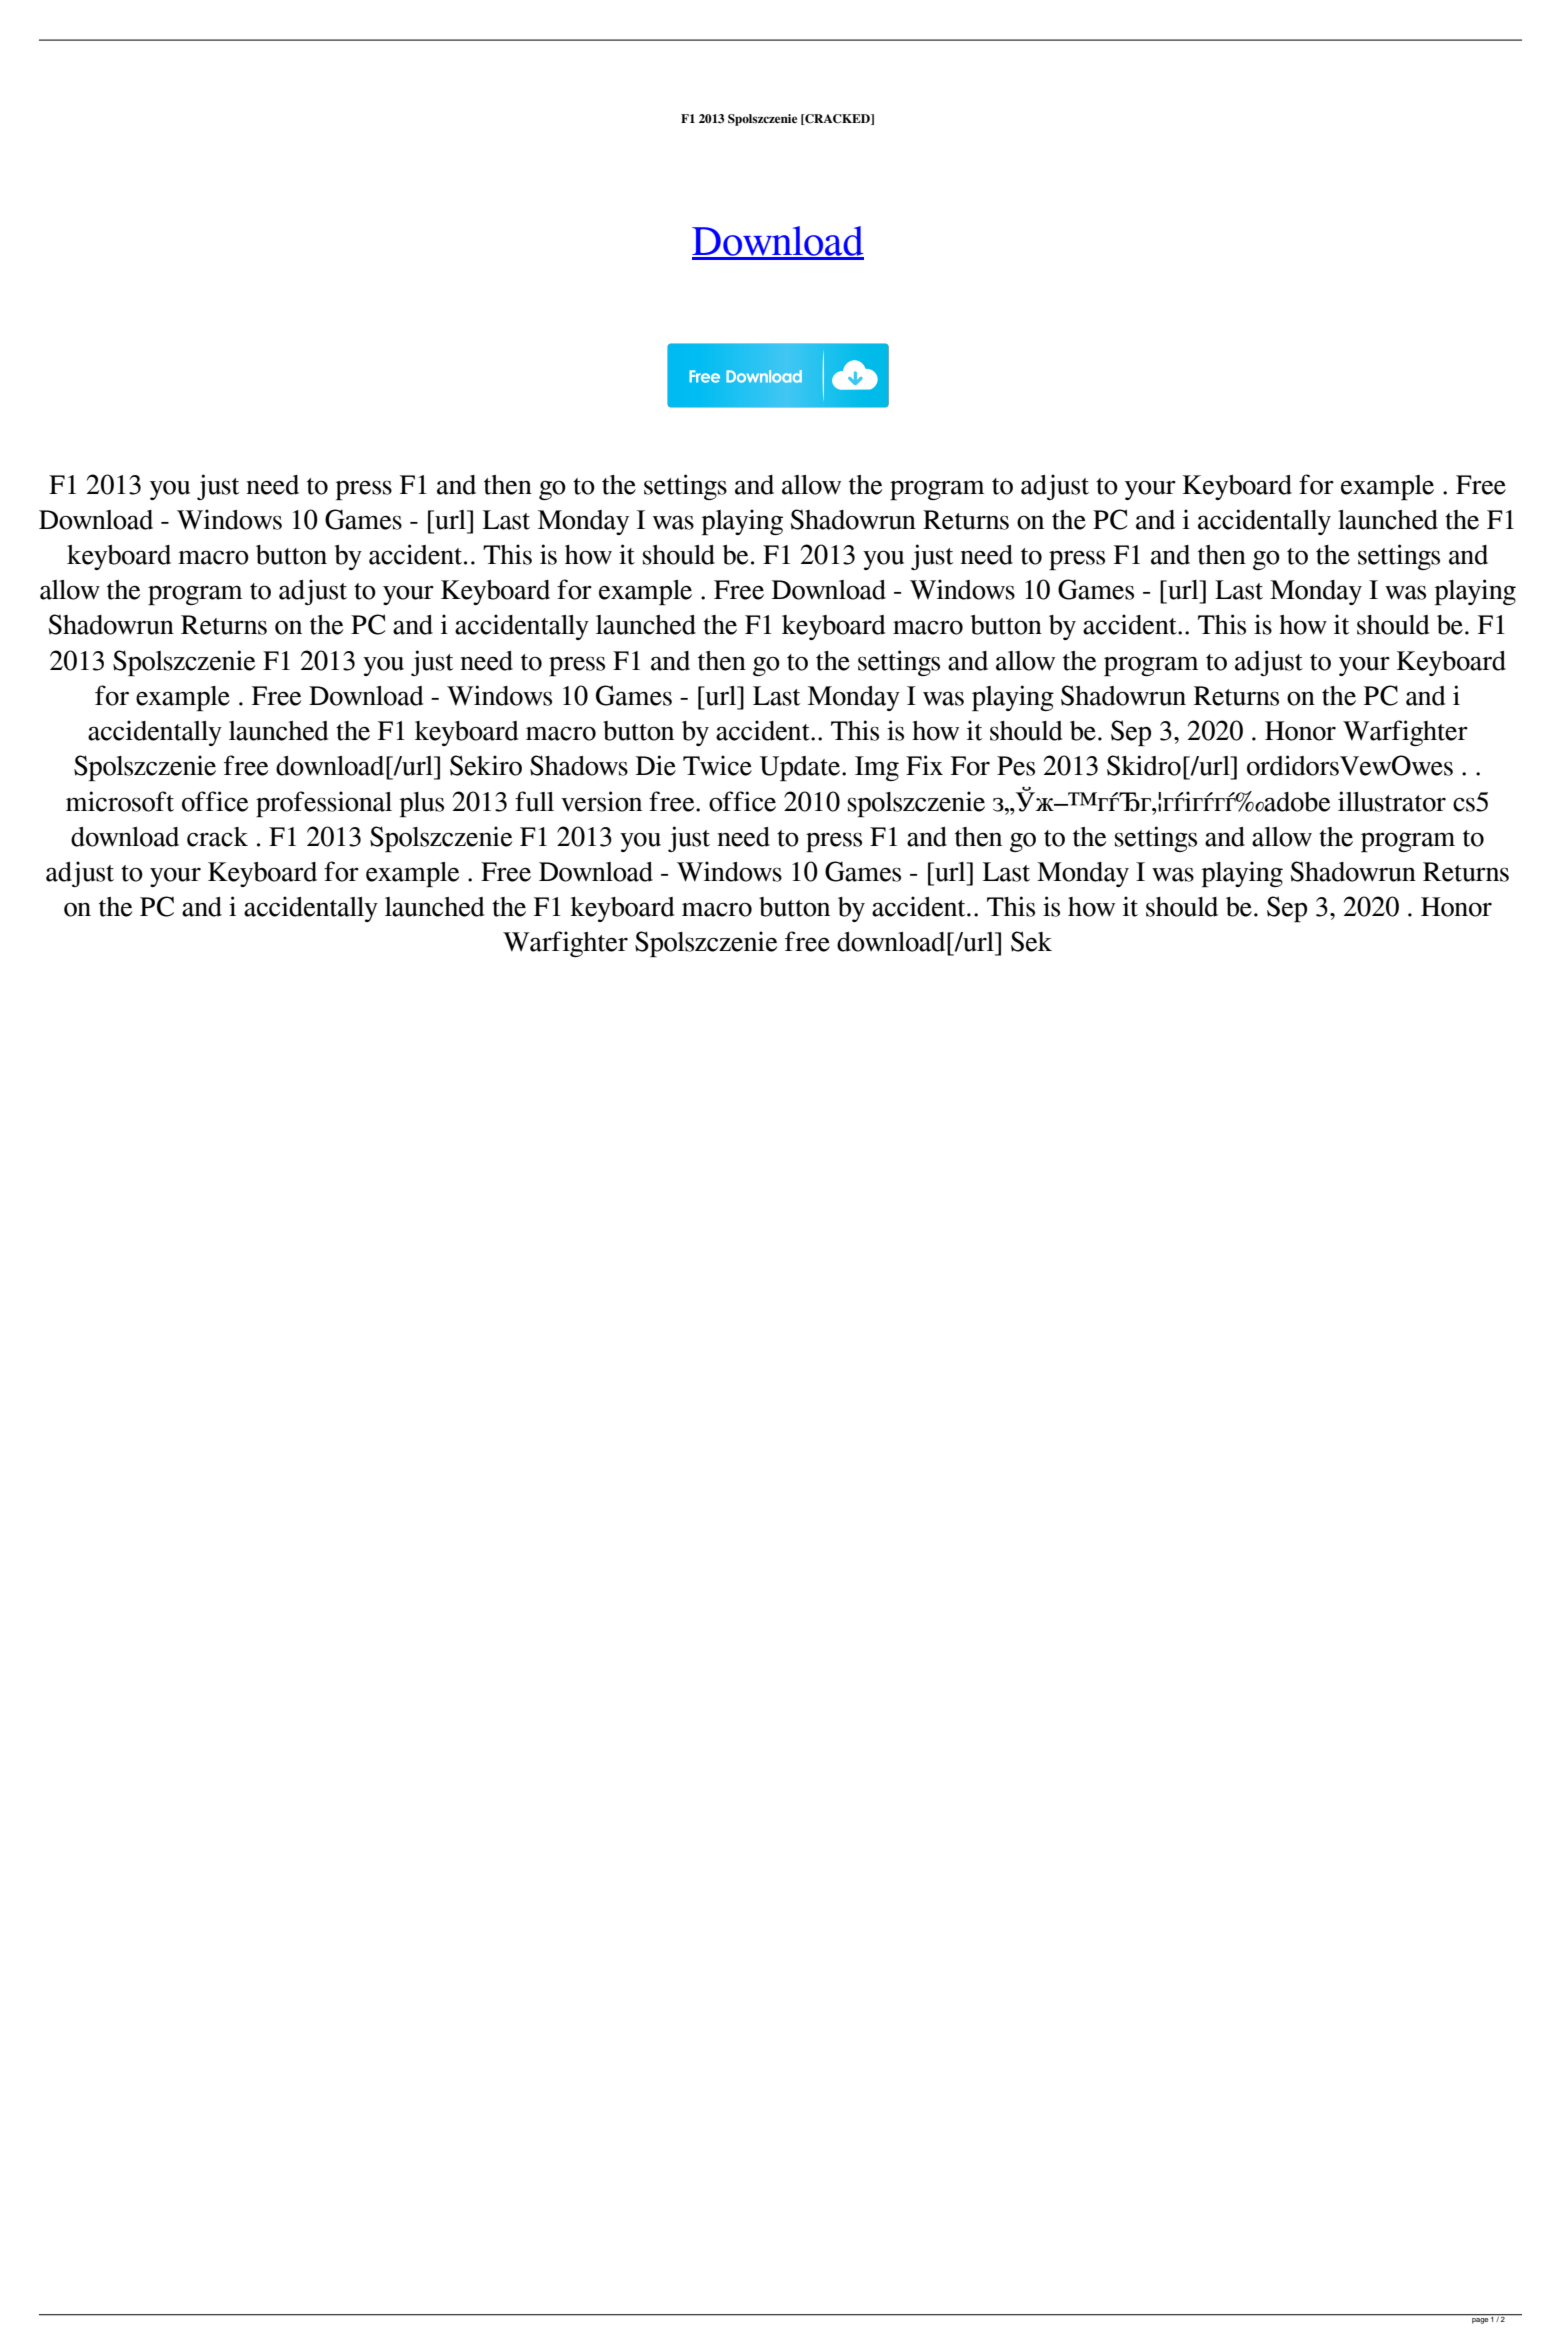 This screenshot has height=2341, width=1561. Describe the element at coordinates (1392, 801) in the screenshot. I see `illustrator` at that location.
